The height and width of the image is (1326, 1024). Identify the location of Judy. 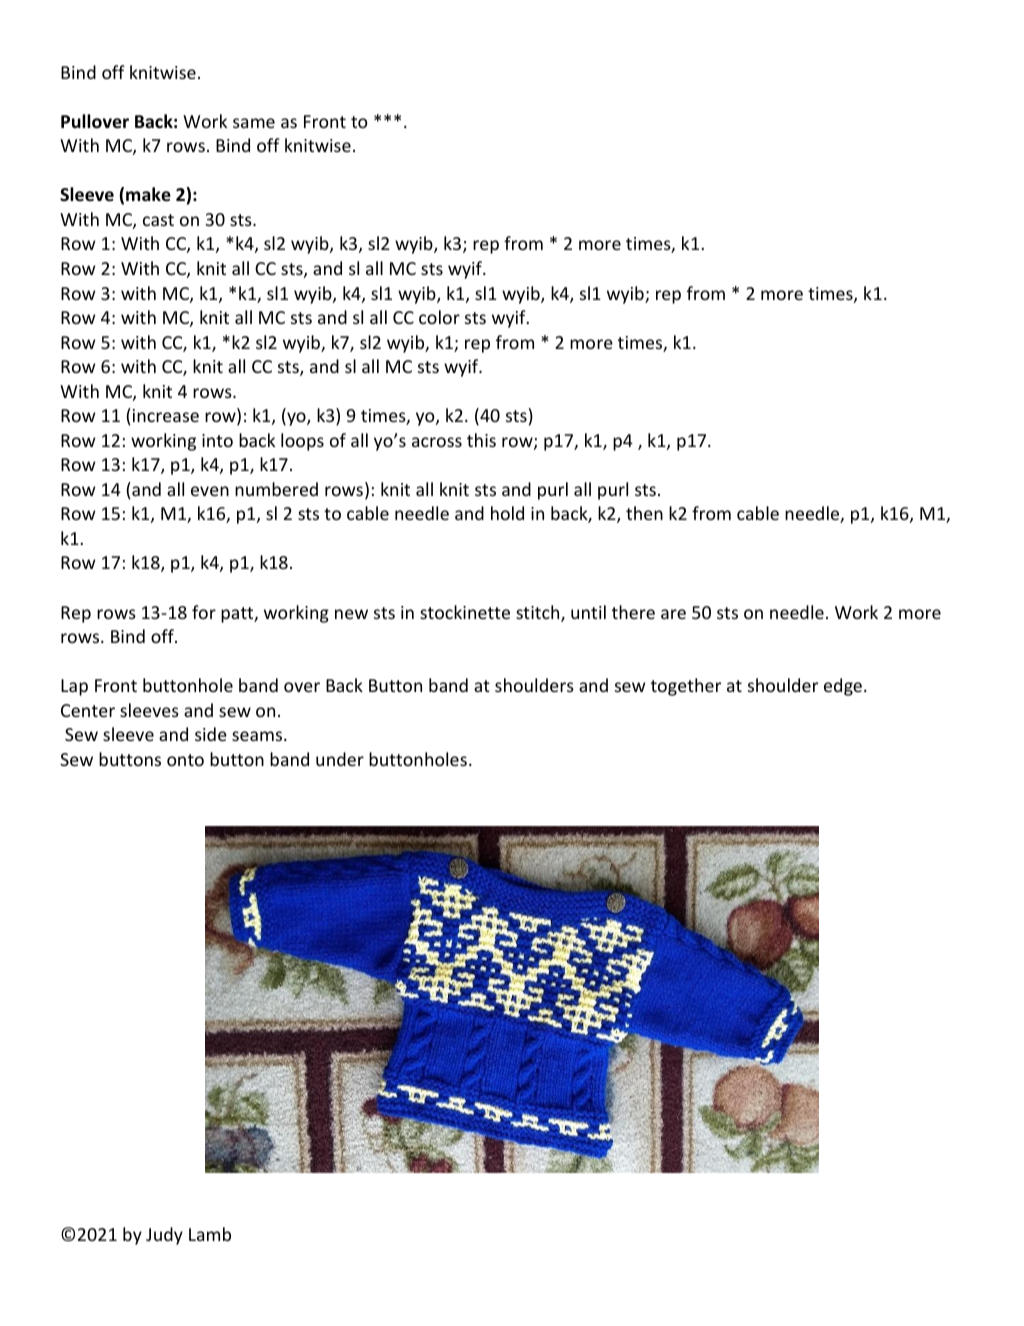
(164, 1236).
